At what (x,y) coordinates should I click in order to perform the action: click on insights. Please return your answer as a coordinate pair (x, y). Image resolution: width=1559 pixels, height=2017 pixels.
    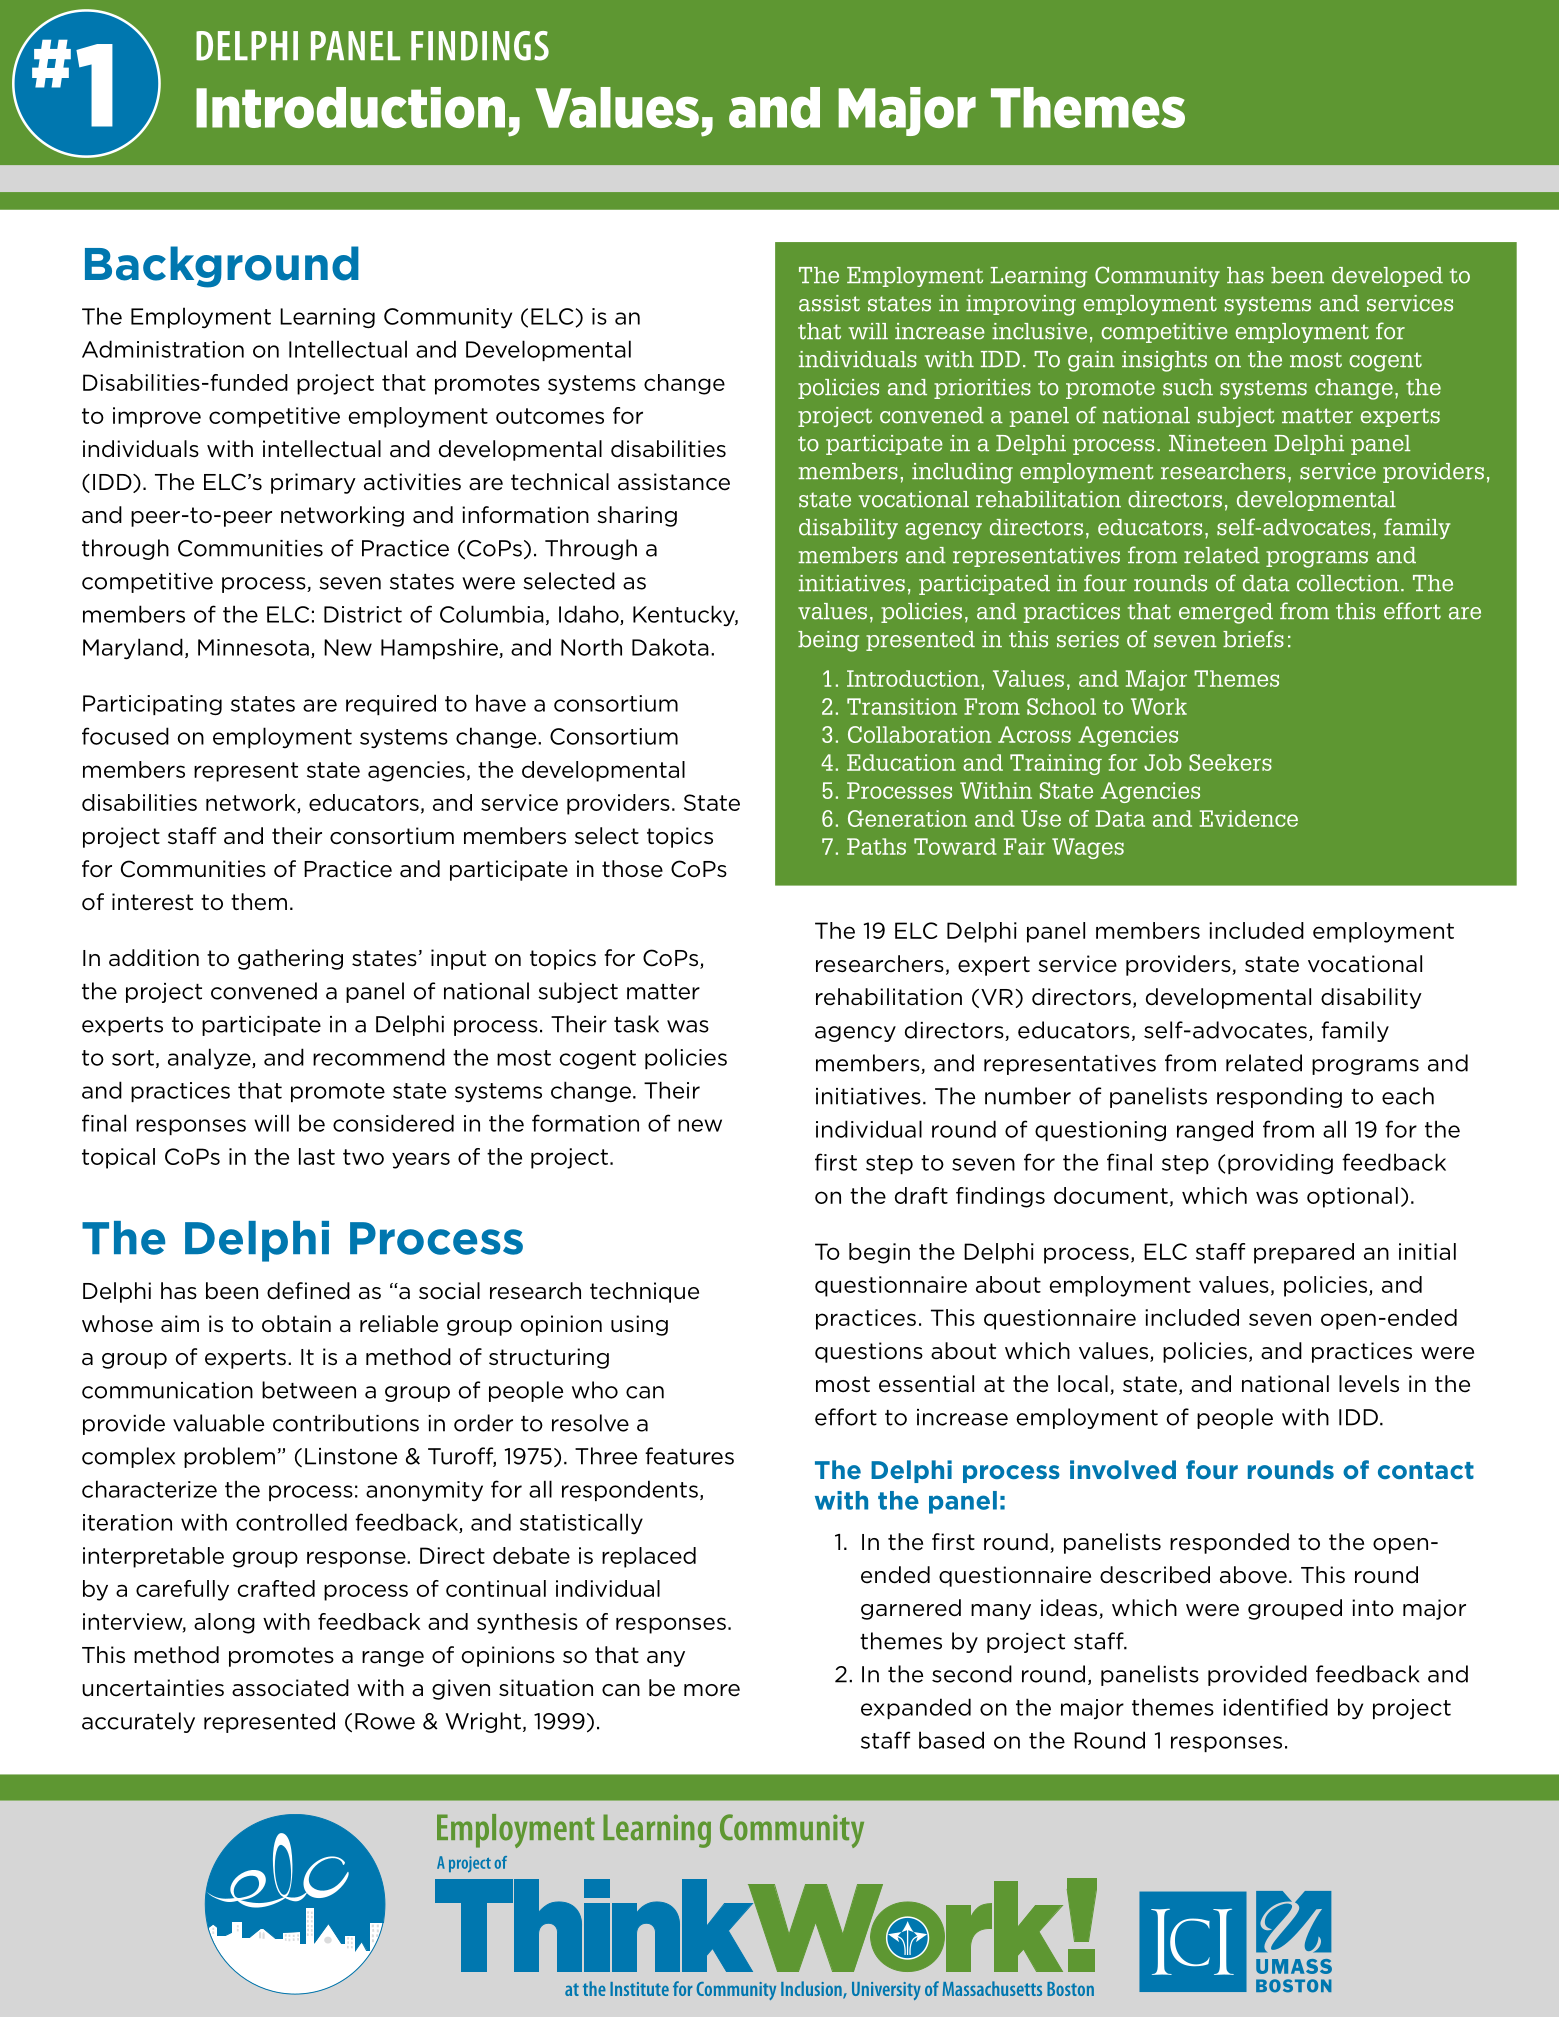
    Looking at the image, I should click on (1164, 361).
